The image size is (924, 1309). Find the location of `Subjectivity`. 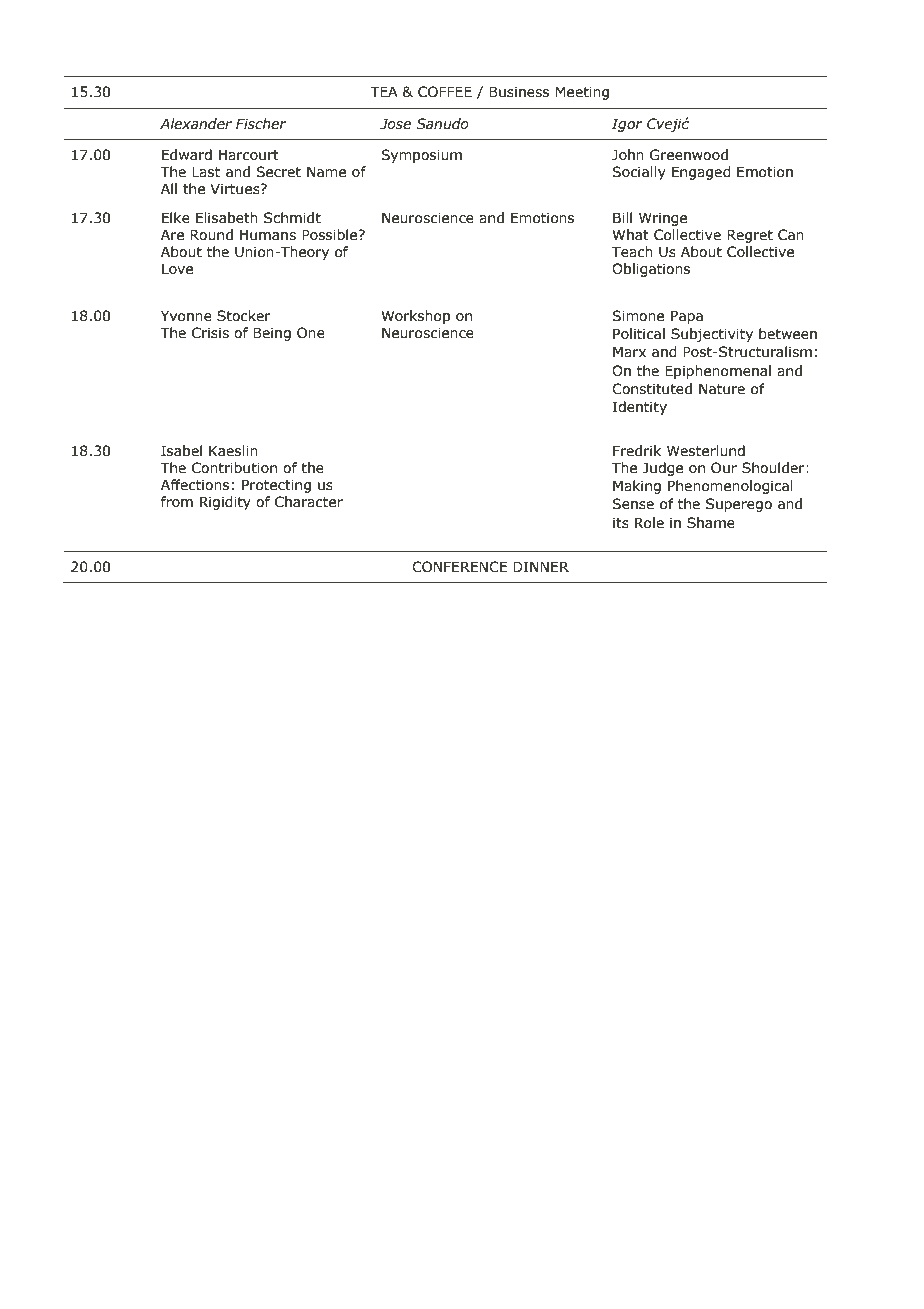

Subjectivity is located at coordinates (712, 335).
